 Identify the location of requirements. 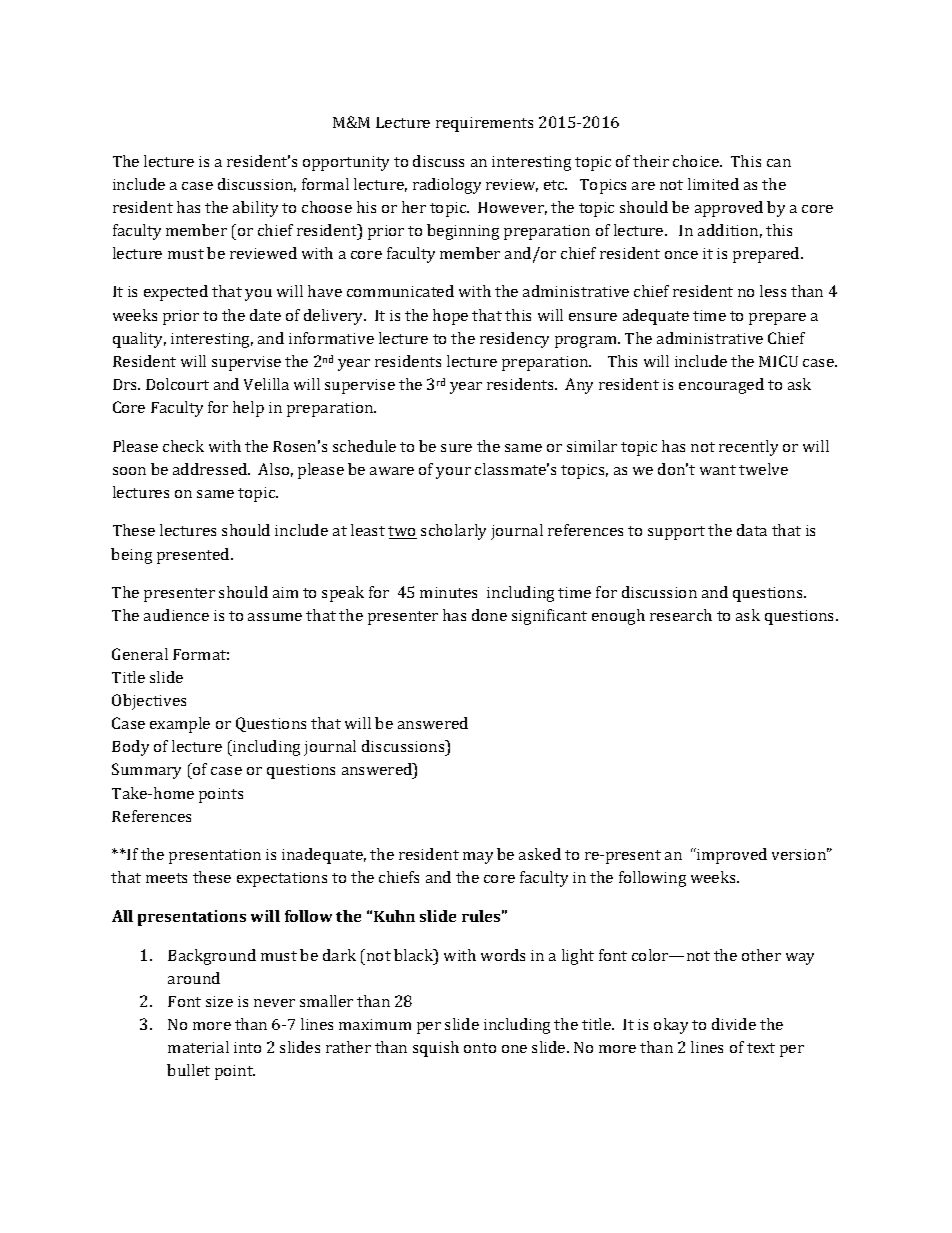
(484, 124).
